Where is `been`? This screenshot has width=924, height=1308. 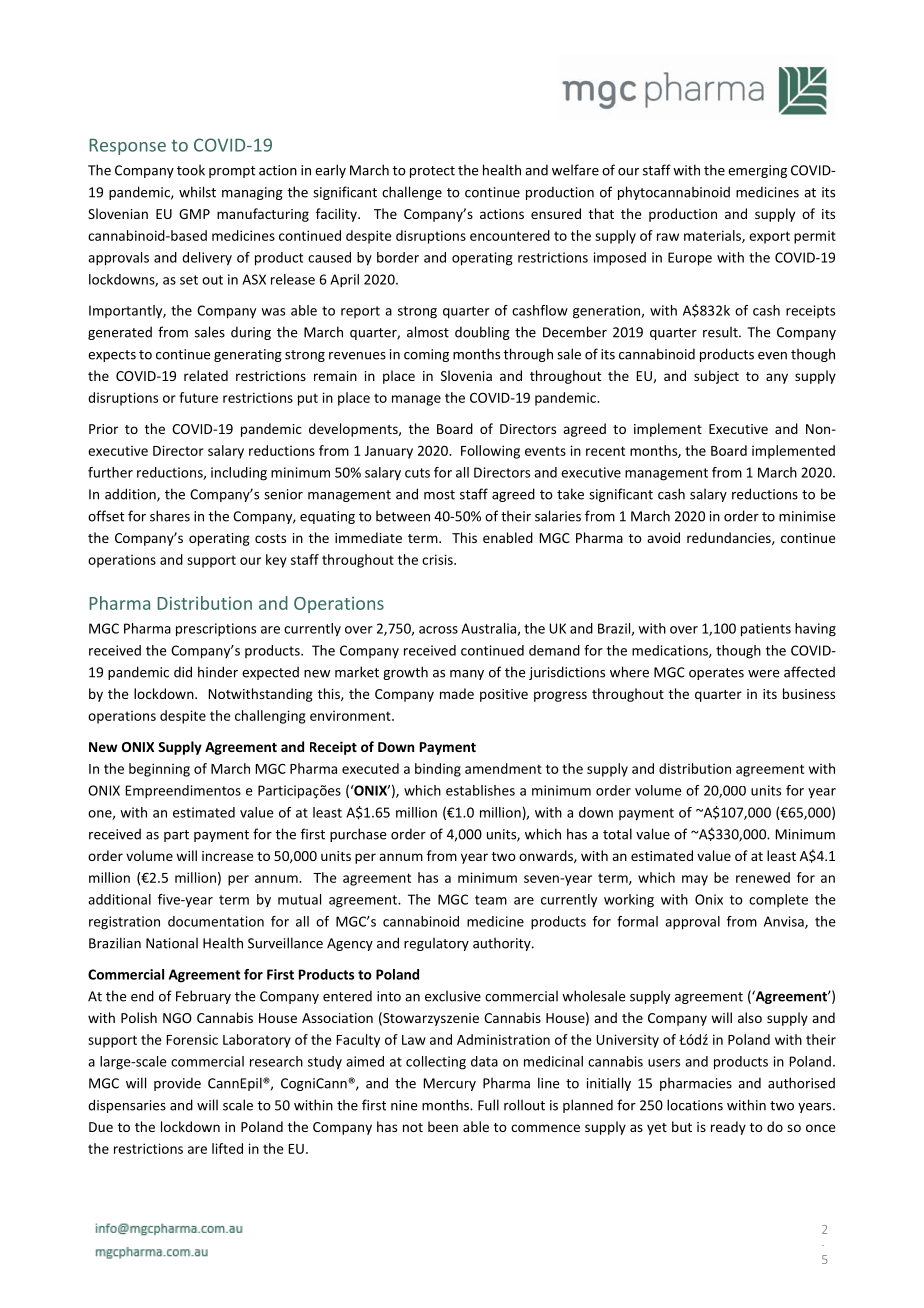
been is located at coordinates (443, 1126).
